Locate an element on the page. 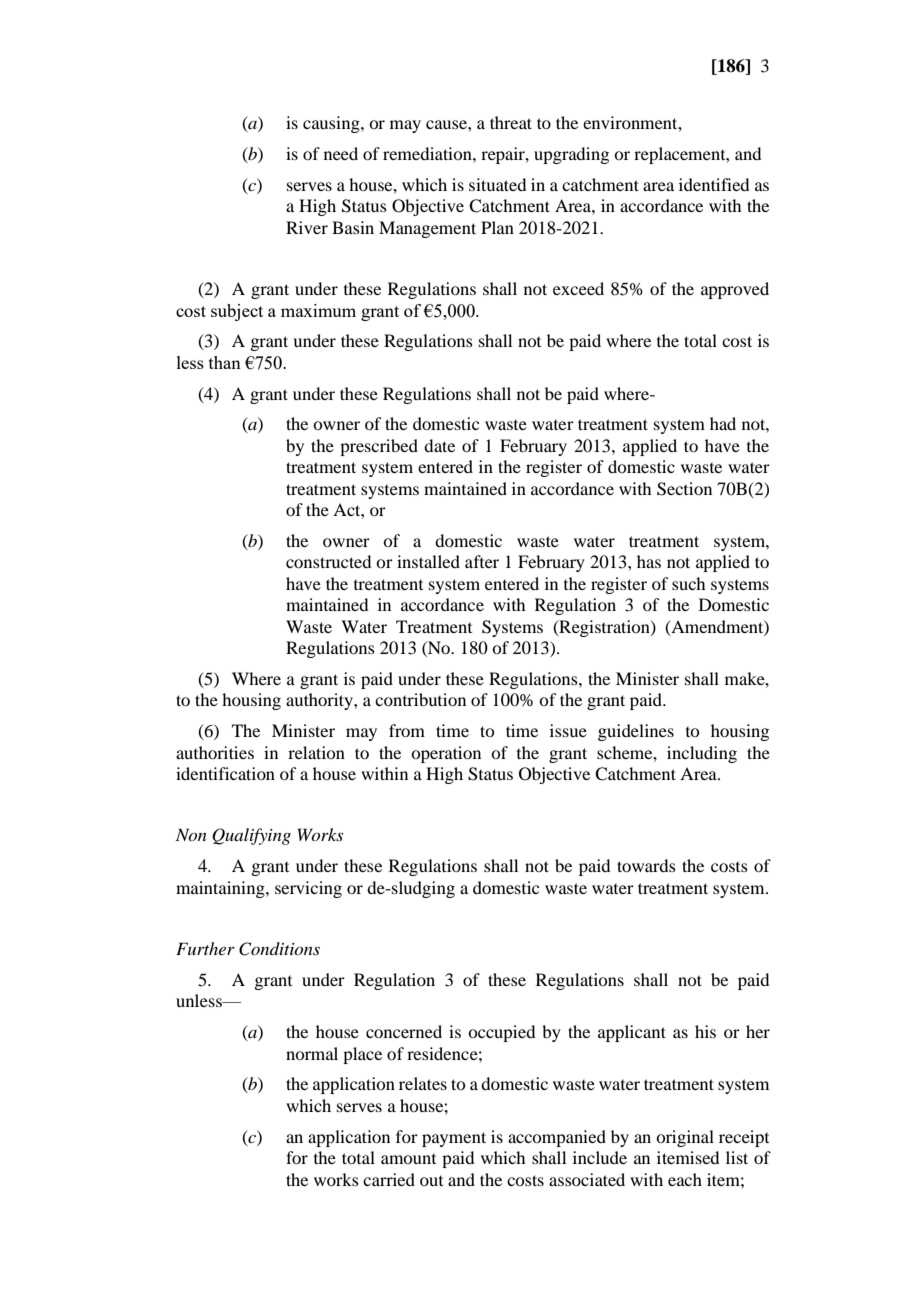 The image size is (924, 1308). identification is located at coordinates (225, 773).
